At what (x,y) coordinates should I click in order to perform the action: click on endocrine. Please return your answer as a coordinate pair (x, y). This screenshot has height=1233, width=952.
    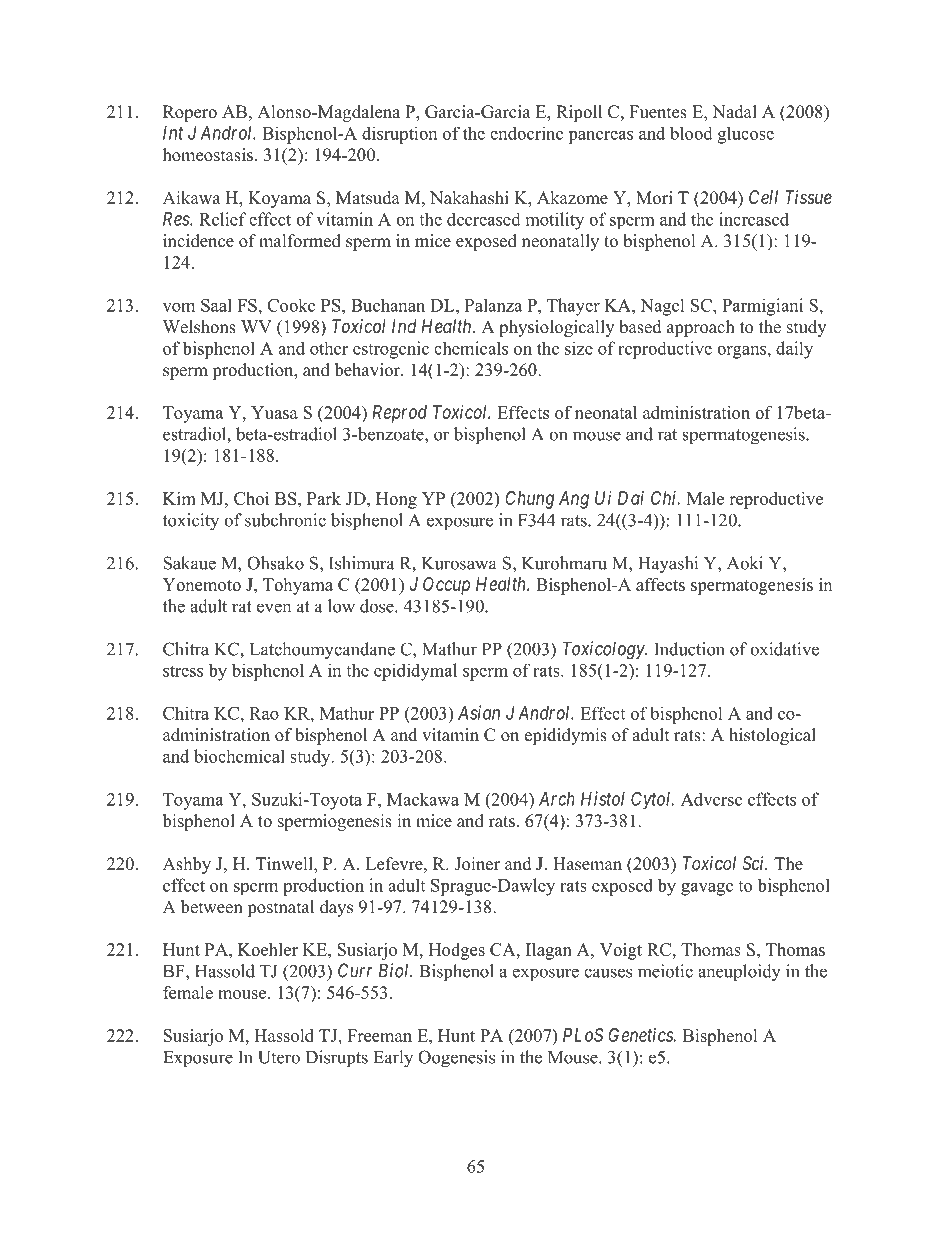
    Looking at the image, I should click on (526, 133).
